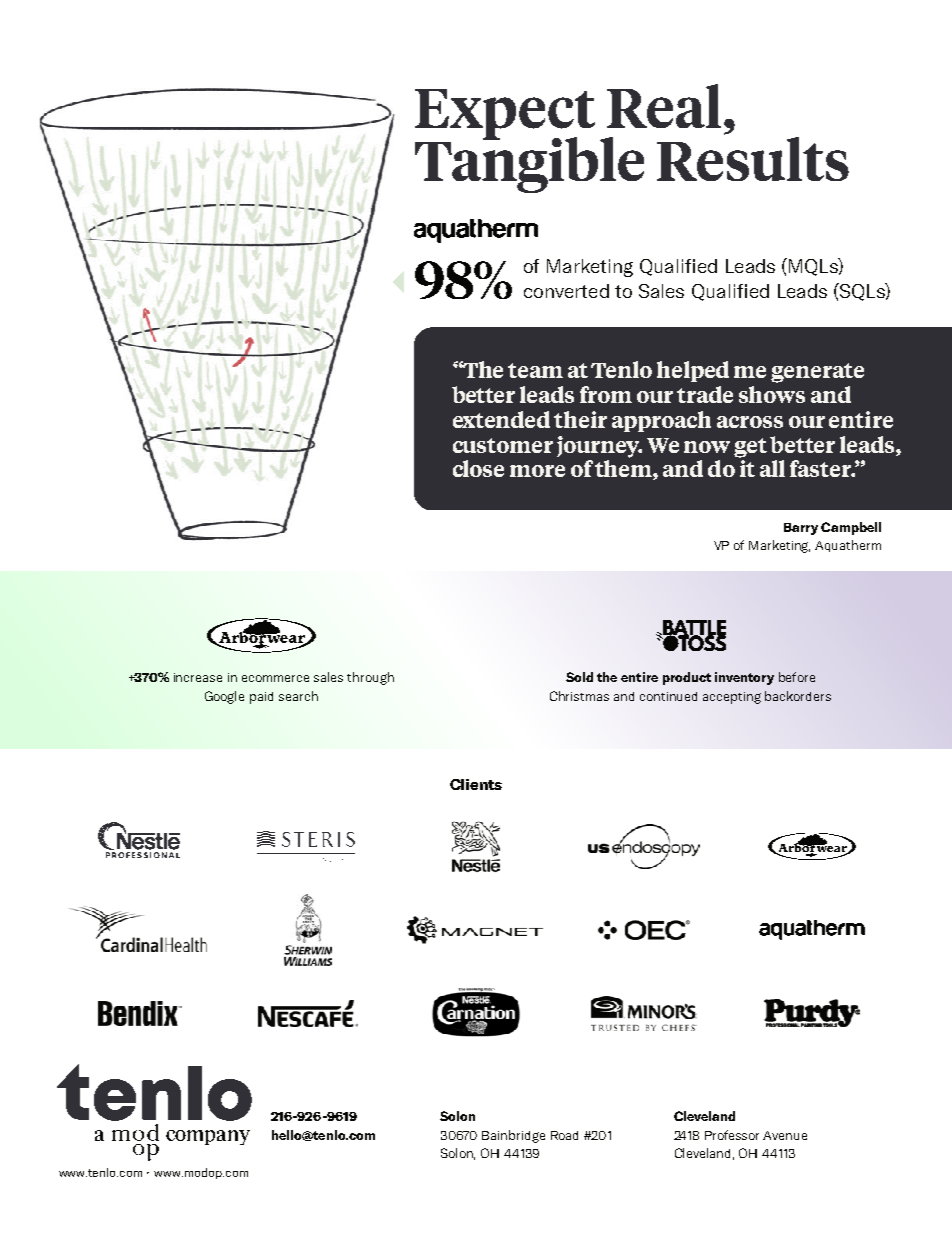 Image resolution: width=952 pixels, height=1233 pixels. Describe the element at coordinates (797, 677) in the image. I see `before` at that location.
